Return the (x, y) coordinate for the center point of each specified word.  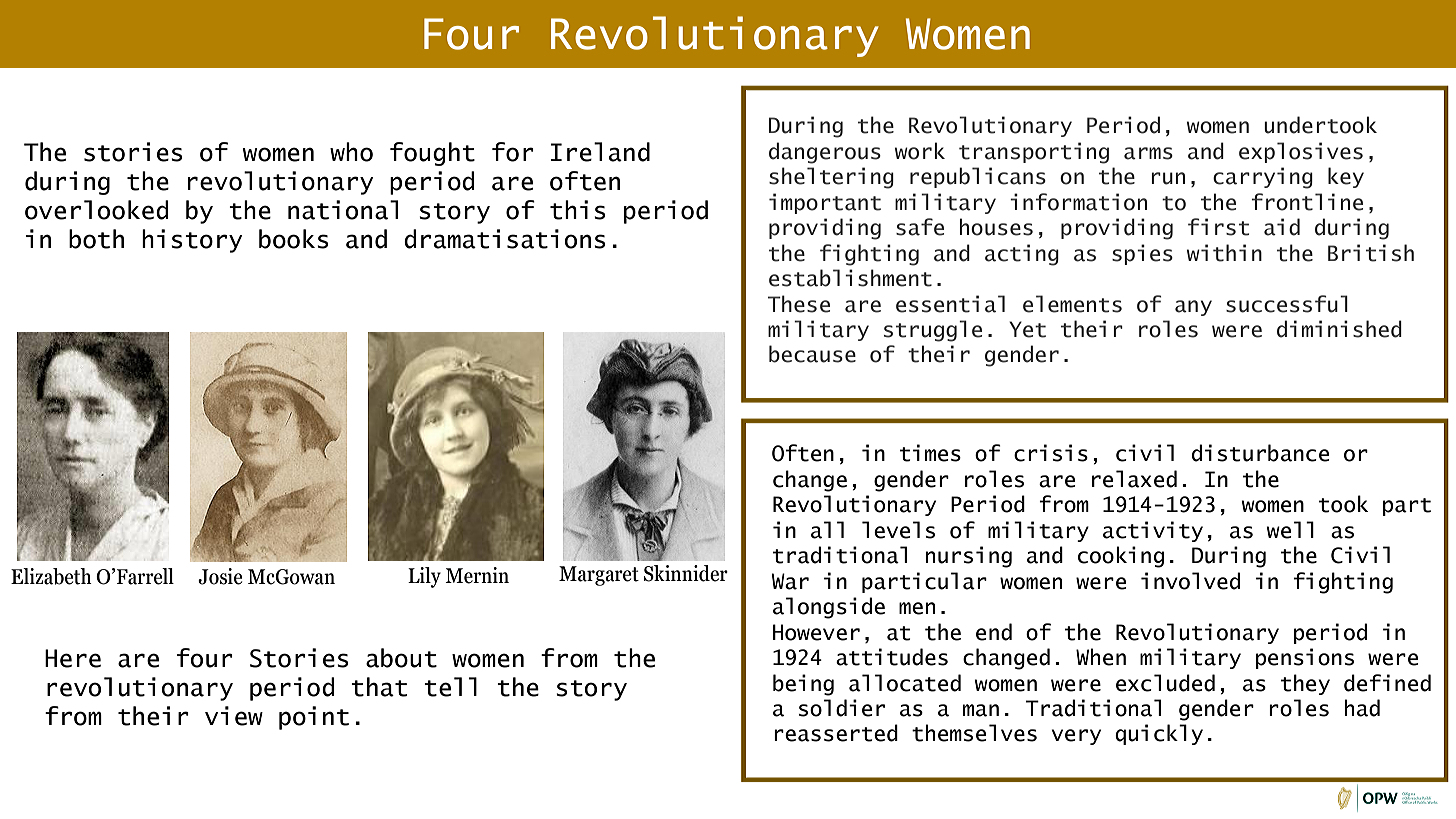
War (790, 581)
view (234, 716)
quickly (1159, 734)
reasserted (836, 733)
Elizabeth (51, 576)
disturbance (1261, 453)
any (1193, 308)
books (294, 239)
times (930, 453)
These (799, 304)
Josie (220, 576)
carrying (1263, 178)
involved (1190, 581)
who (351, 152)
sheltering (831, 178)
